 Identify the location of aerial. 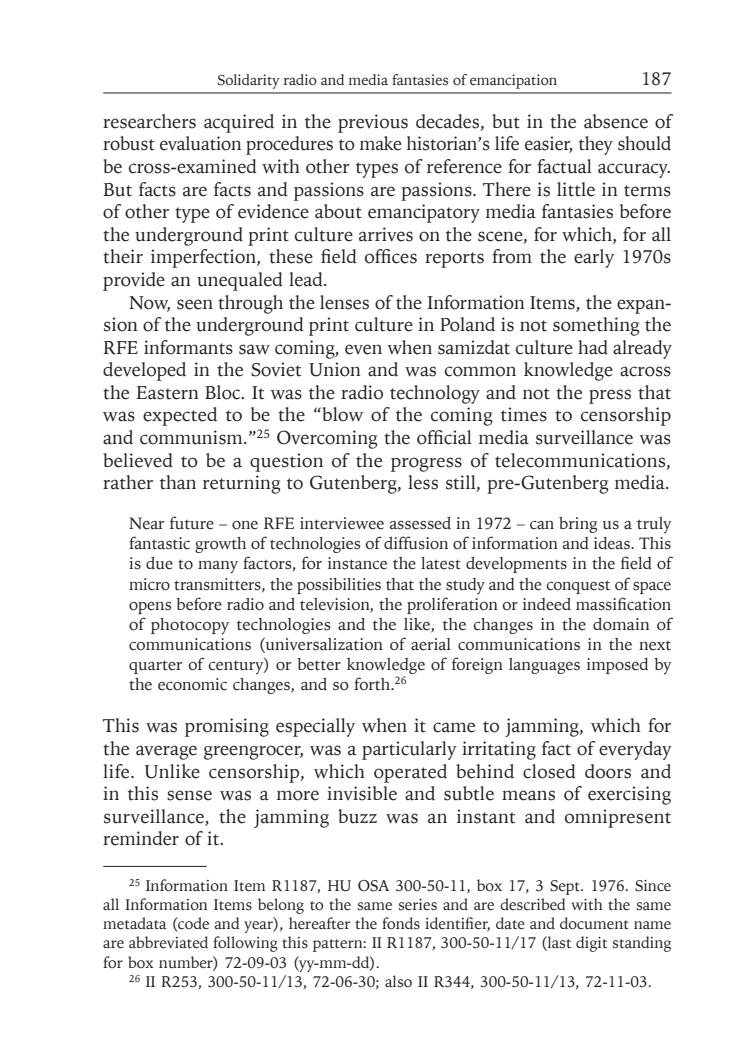
(431, 644).
